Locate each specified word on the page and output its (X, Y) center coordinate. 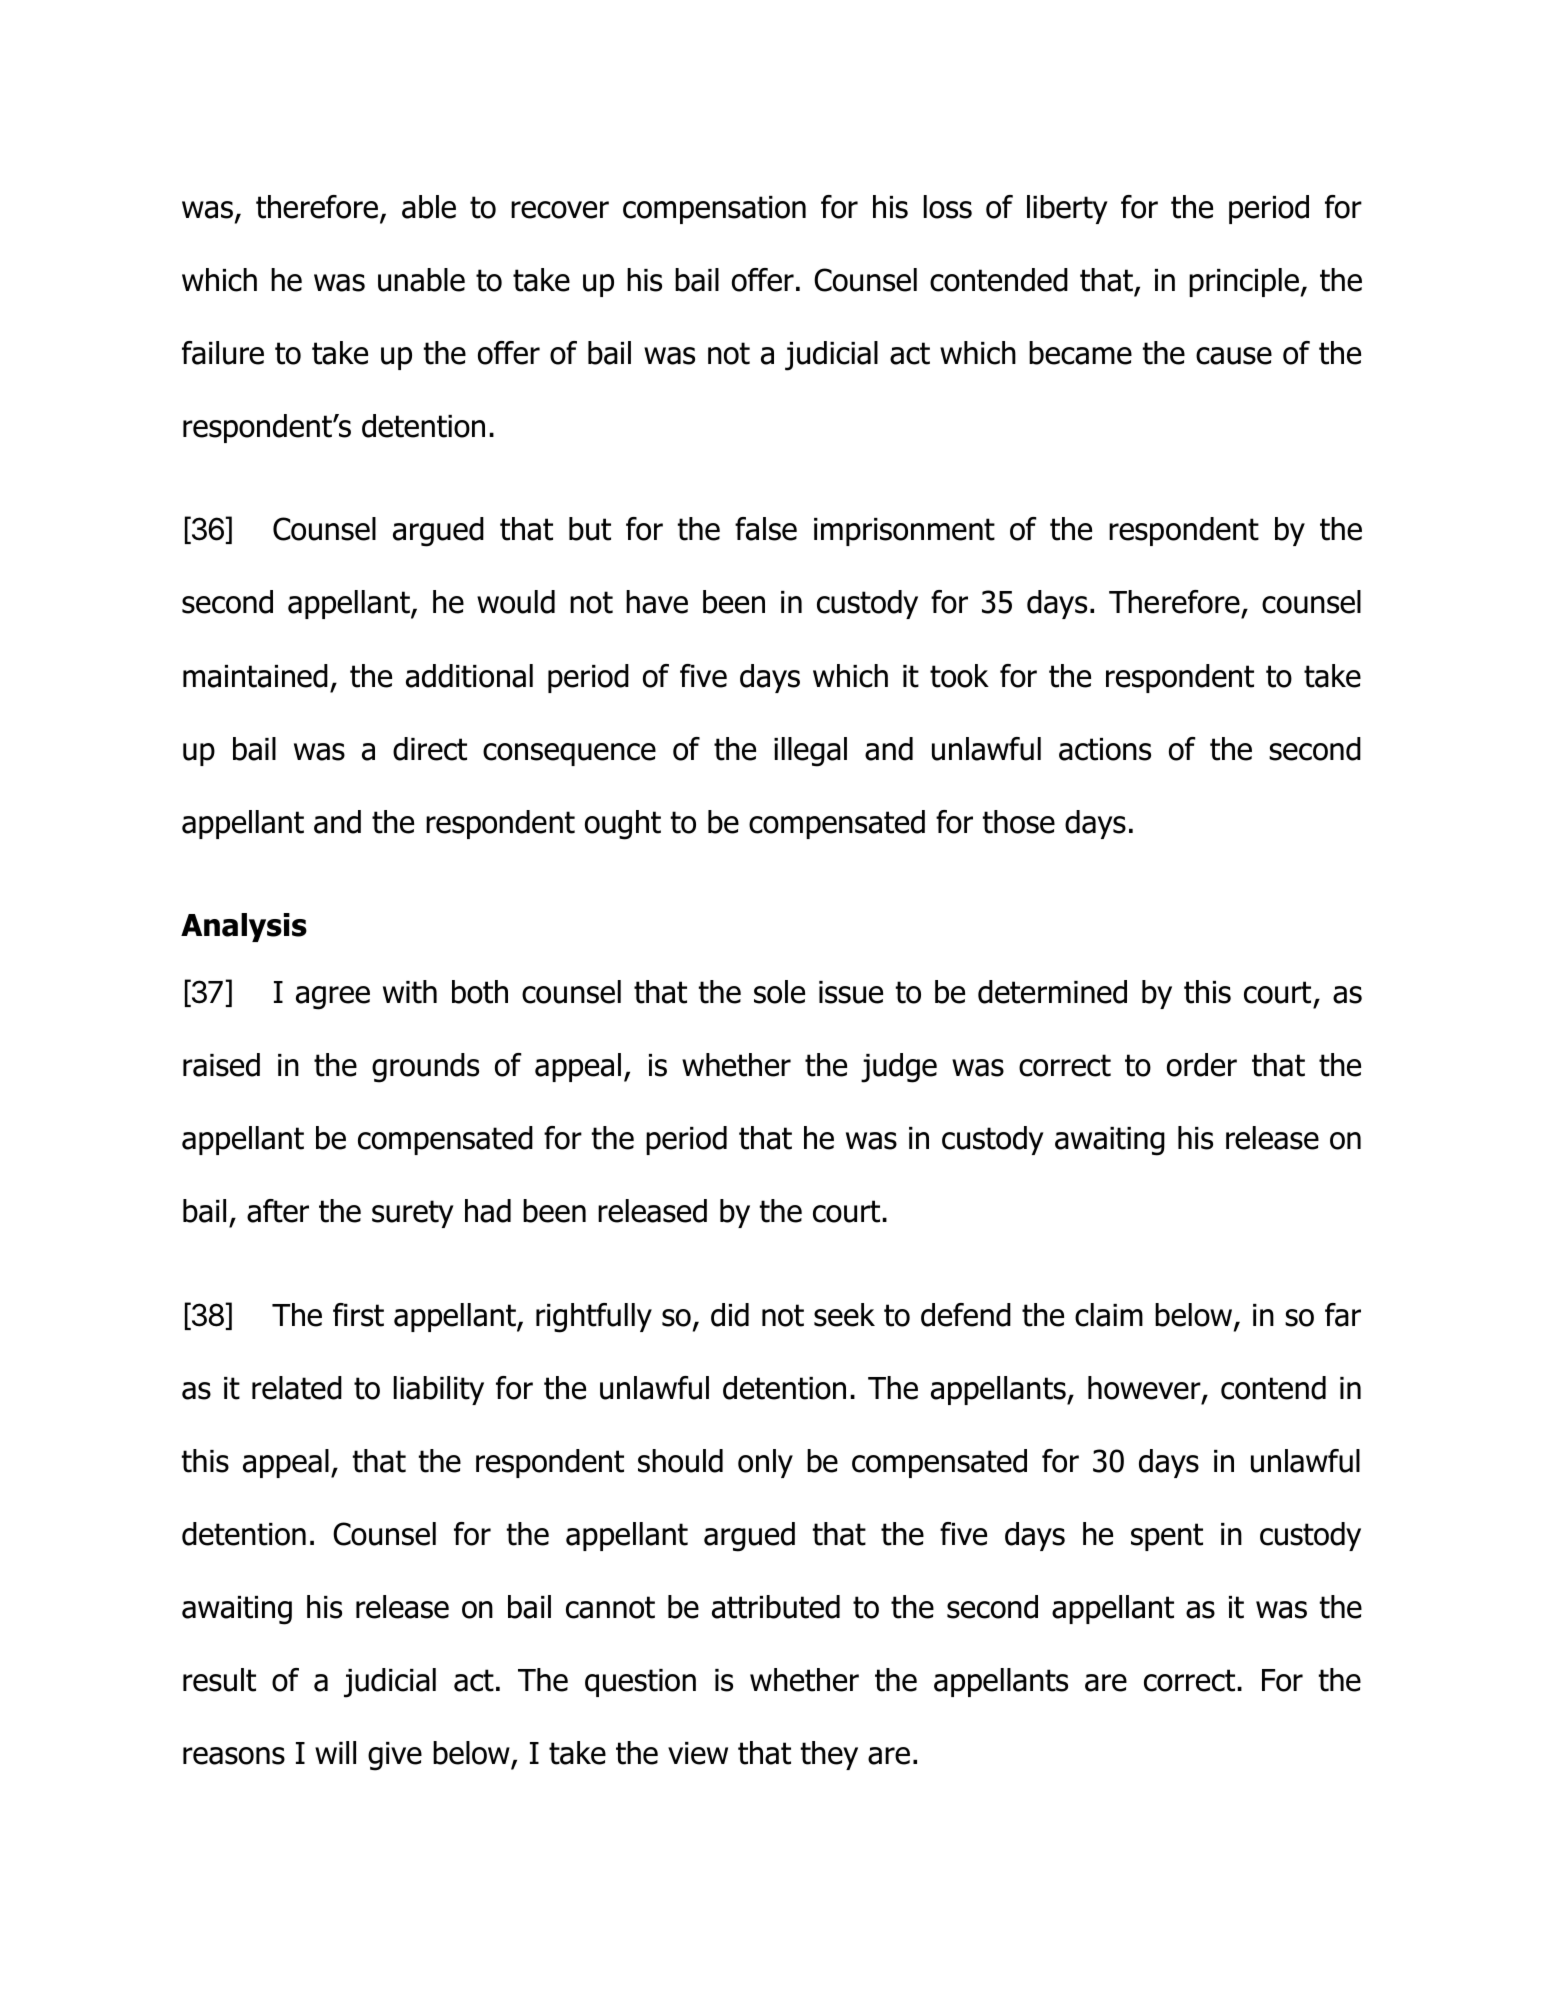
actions (1105, 749)
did (730, 1315)
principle (1244, 282)
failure (223, 353)
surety (413, 1214)
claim (1109, 1315)
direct (430, 749)
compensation (714, 210)
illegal (810, 752)
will (335, 1752)
